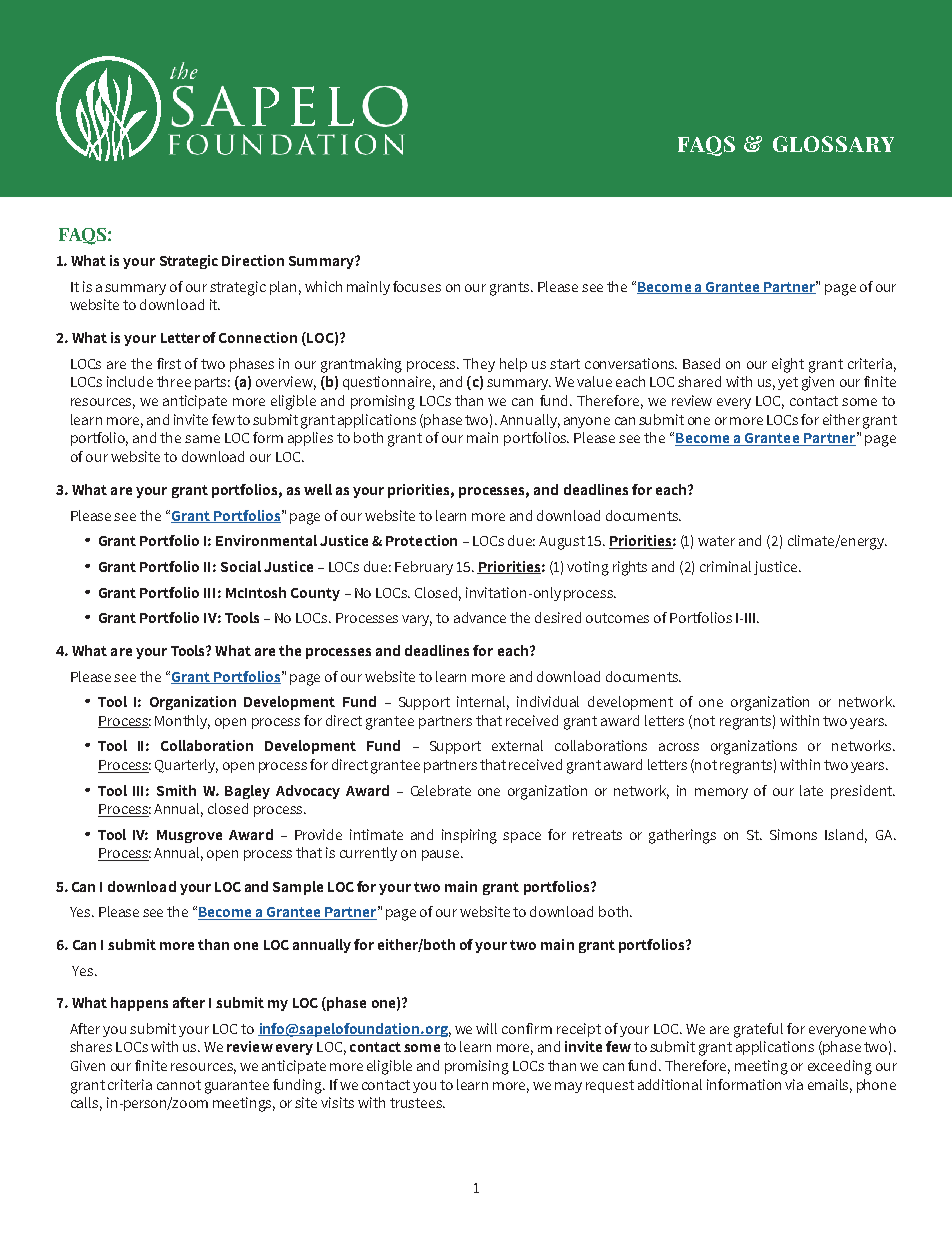 The width and height of the screenshot is (952, 1233). Describe the element at coordinates (794, 1084) in the screenshot. I see `via` at that location.
